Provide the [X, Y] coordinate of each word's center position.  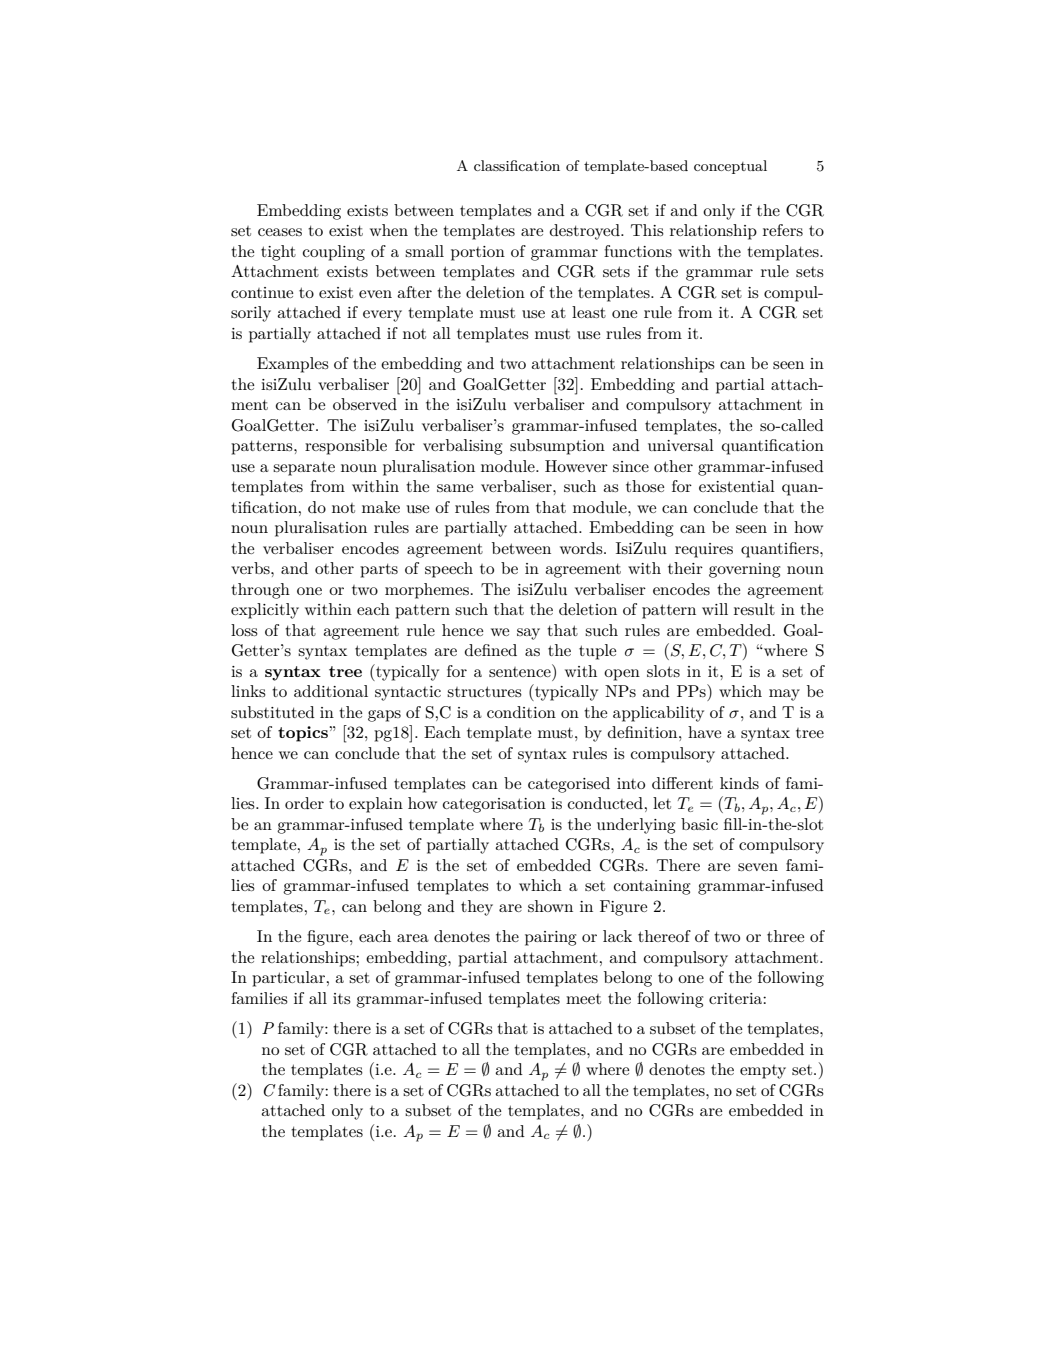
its [342, 998]
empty [763, 1072]
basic [699, 824]
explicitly [265, 611]
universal [681, 445]
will [715, 609]
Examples [293, 365]
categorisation [494, 805]
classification [517, 165]
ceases [280, 232]
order [304, 803]
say [528, 634]
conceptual [730, 167]
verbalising [462, 447]
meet [583, 999]
